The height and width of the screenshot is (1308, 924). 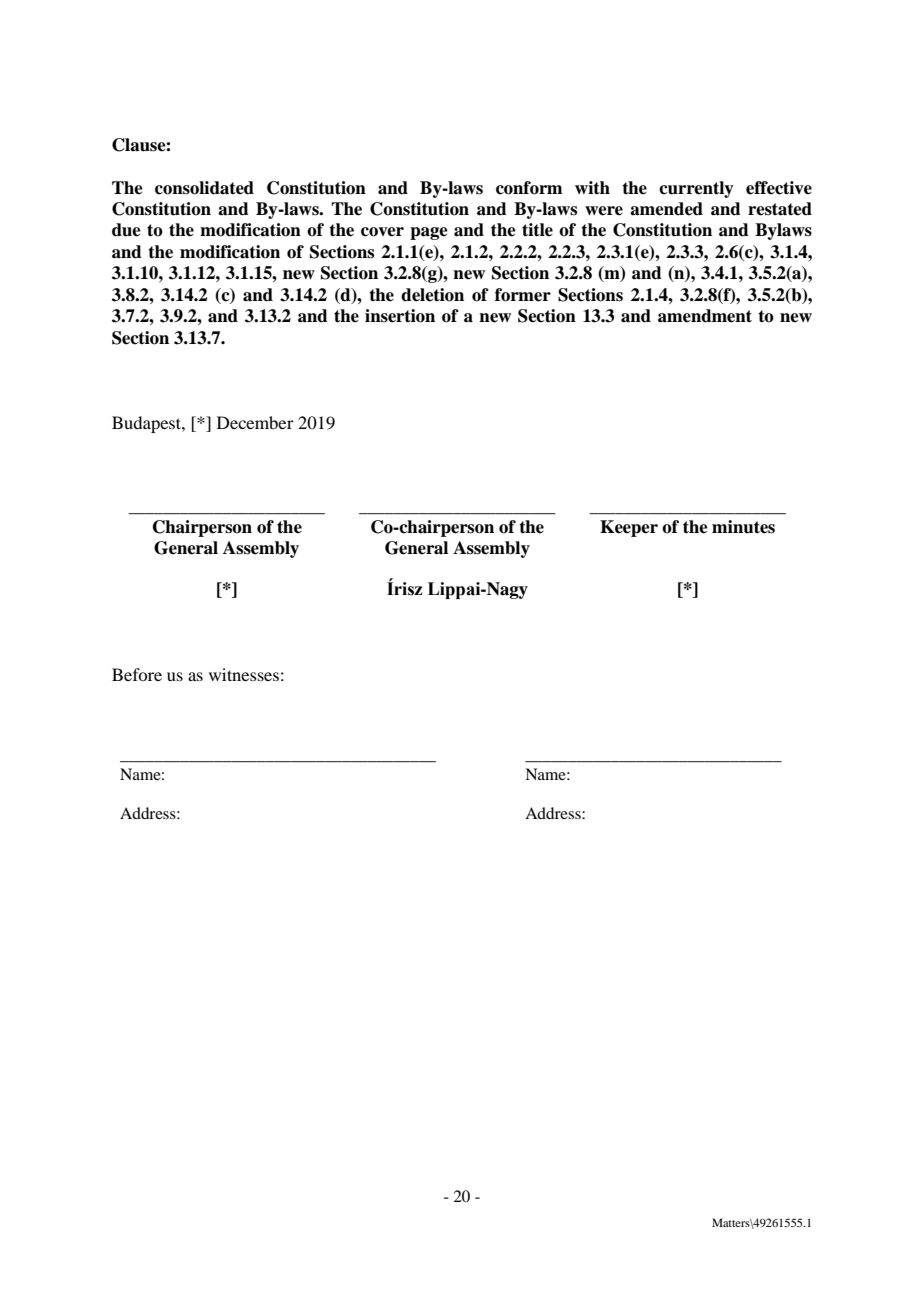 I want to click on Budapest, so click(x=147, y=424).
